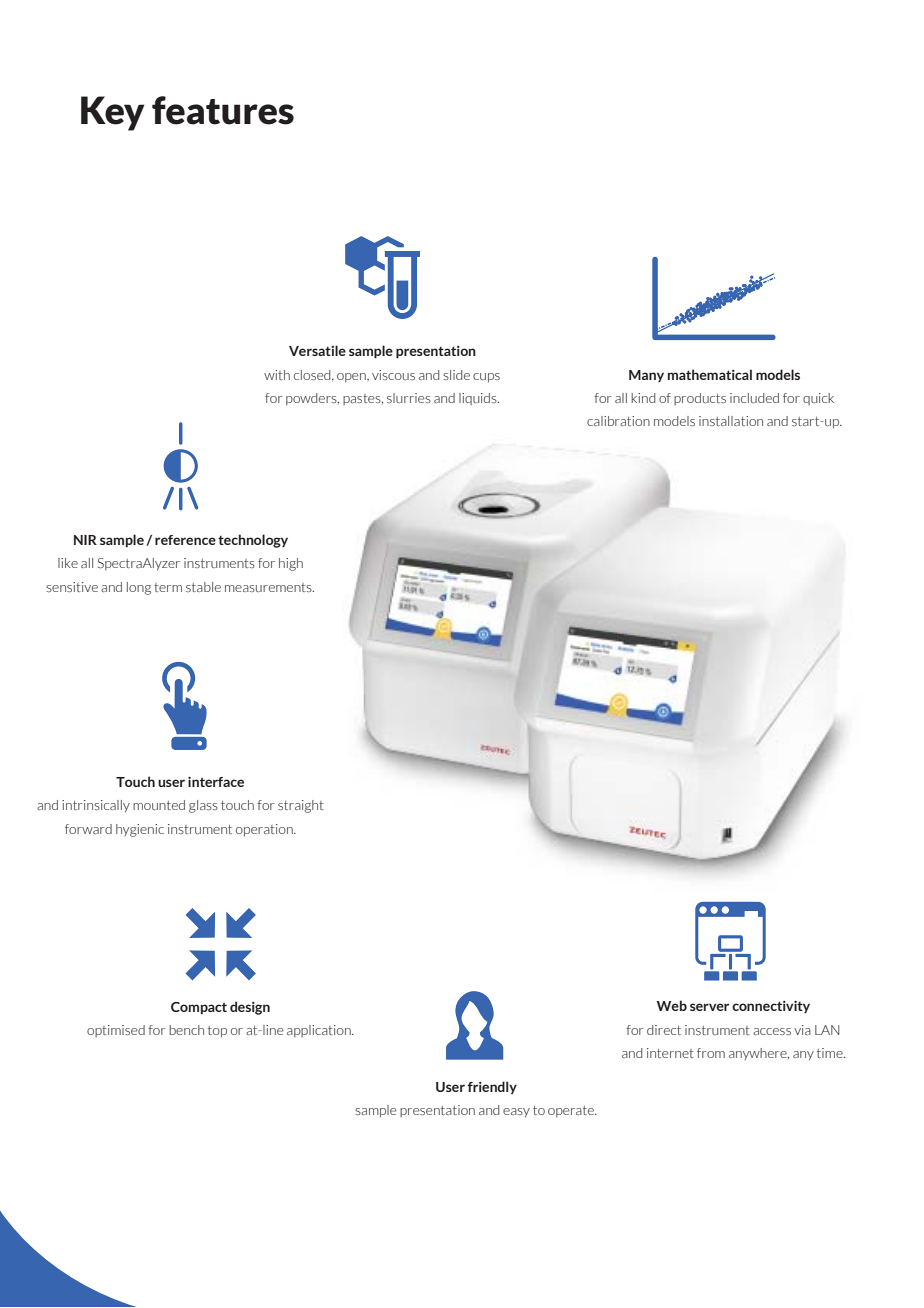 This screenshot has width=924, height=1308. Describe the element at coordinates (710, 374) in the screenshot. I see `mathematical` at that location.
